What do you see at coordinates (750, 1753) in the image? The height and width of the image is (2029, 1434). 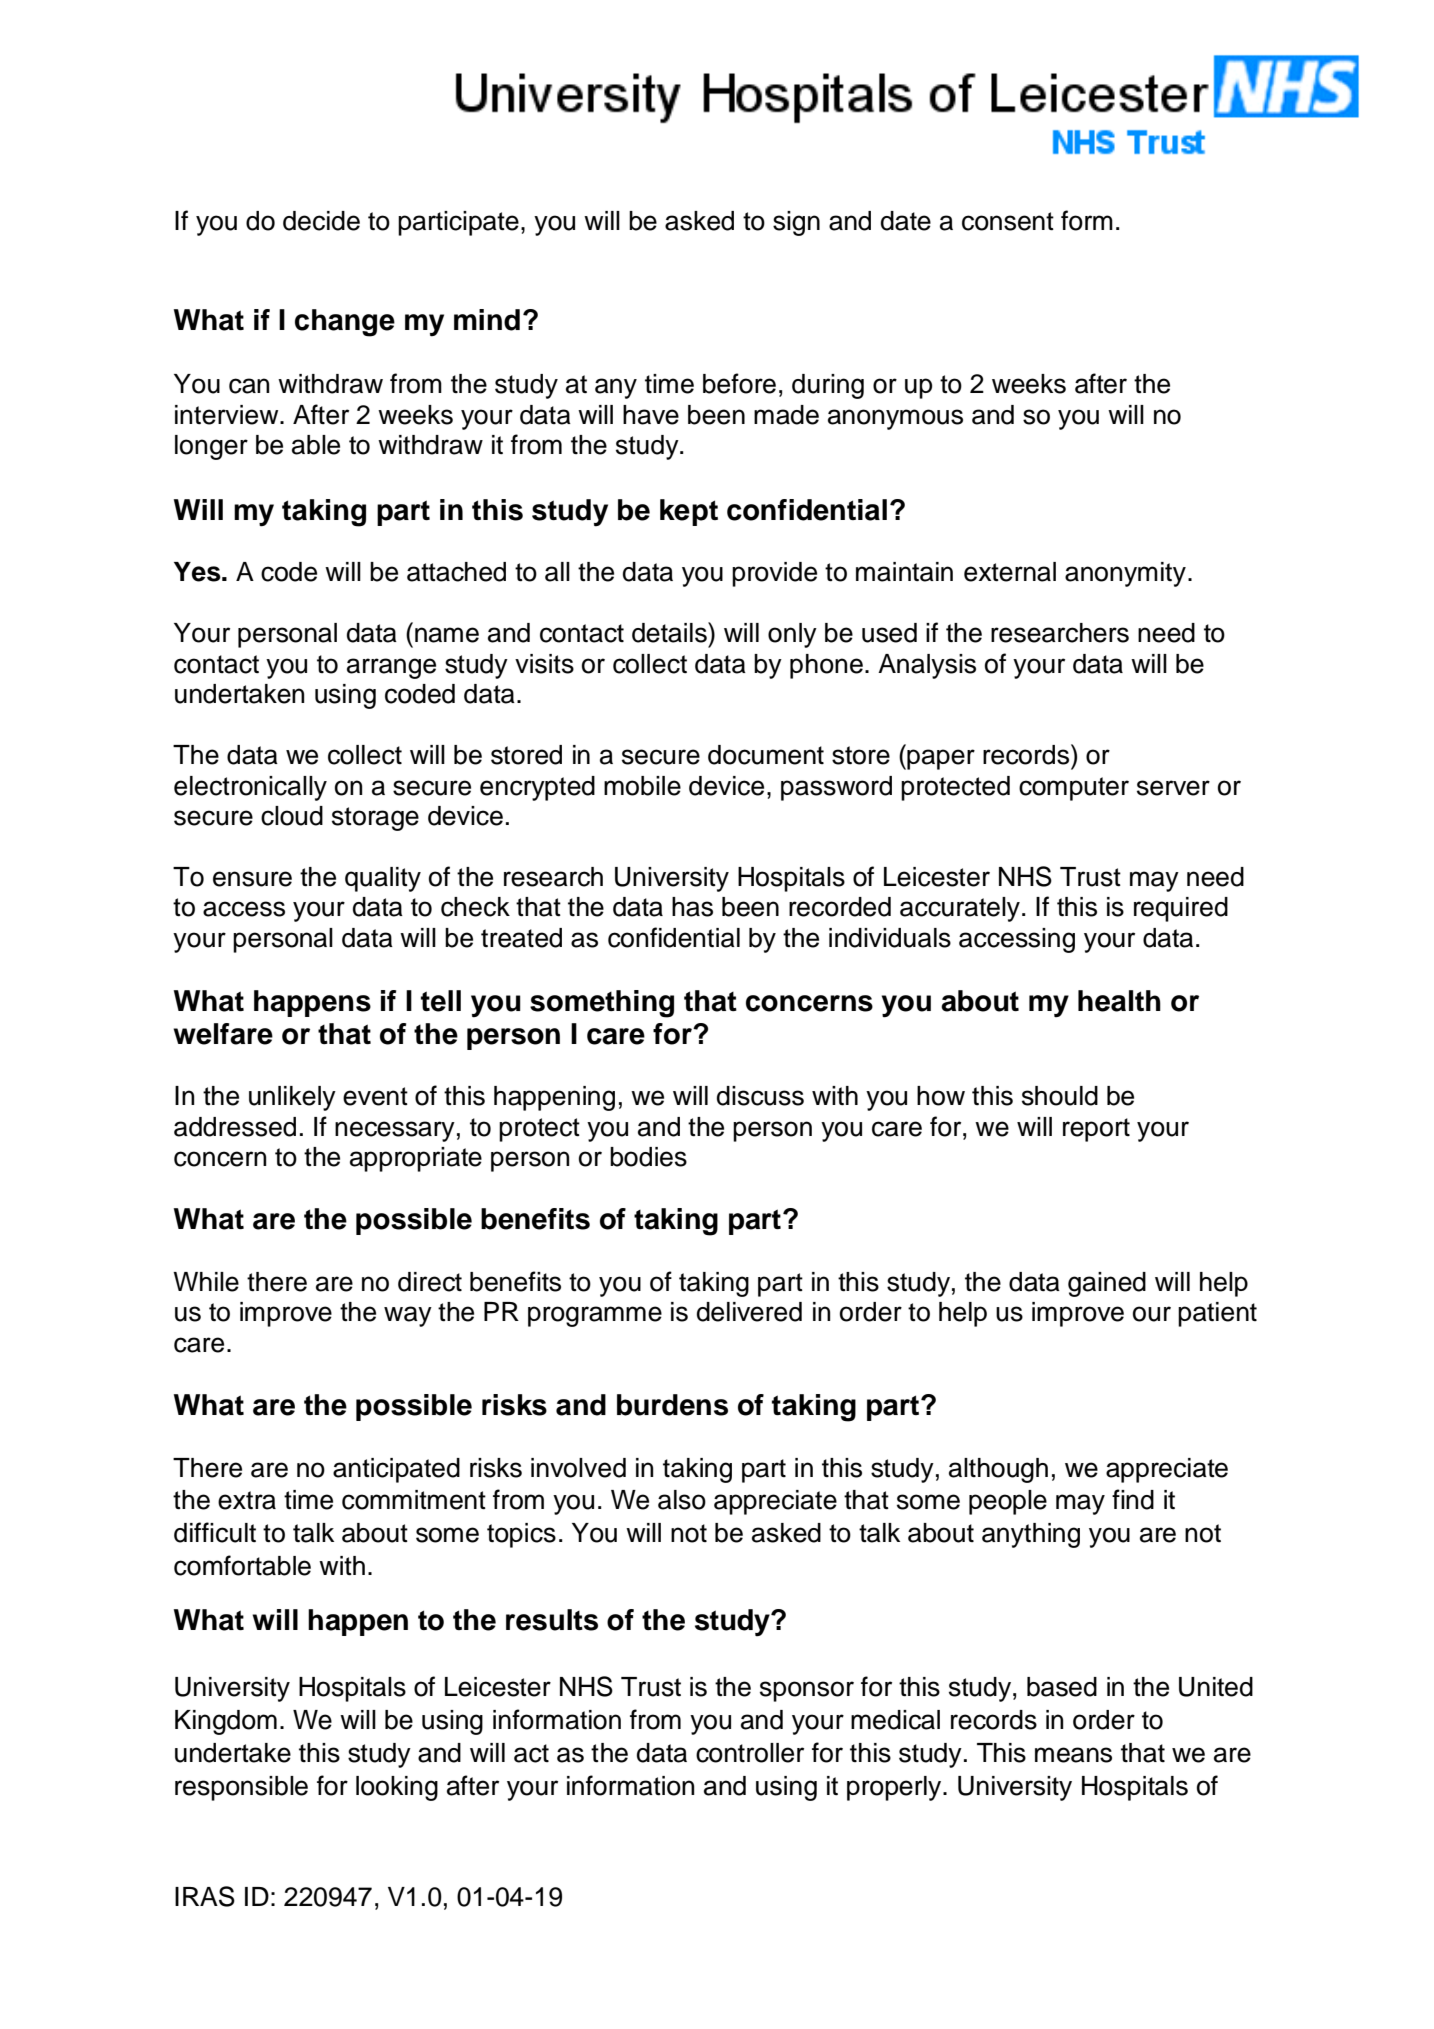 I see `controller` at bounding box center [750, 1753].
